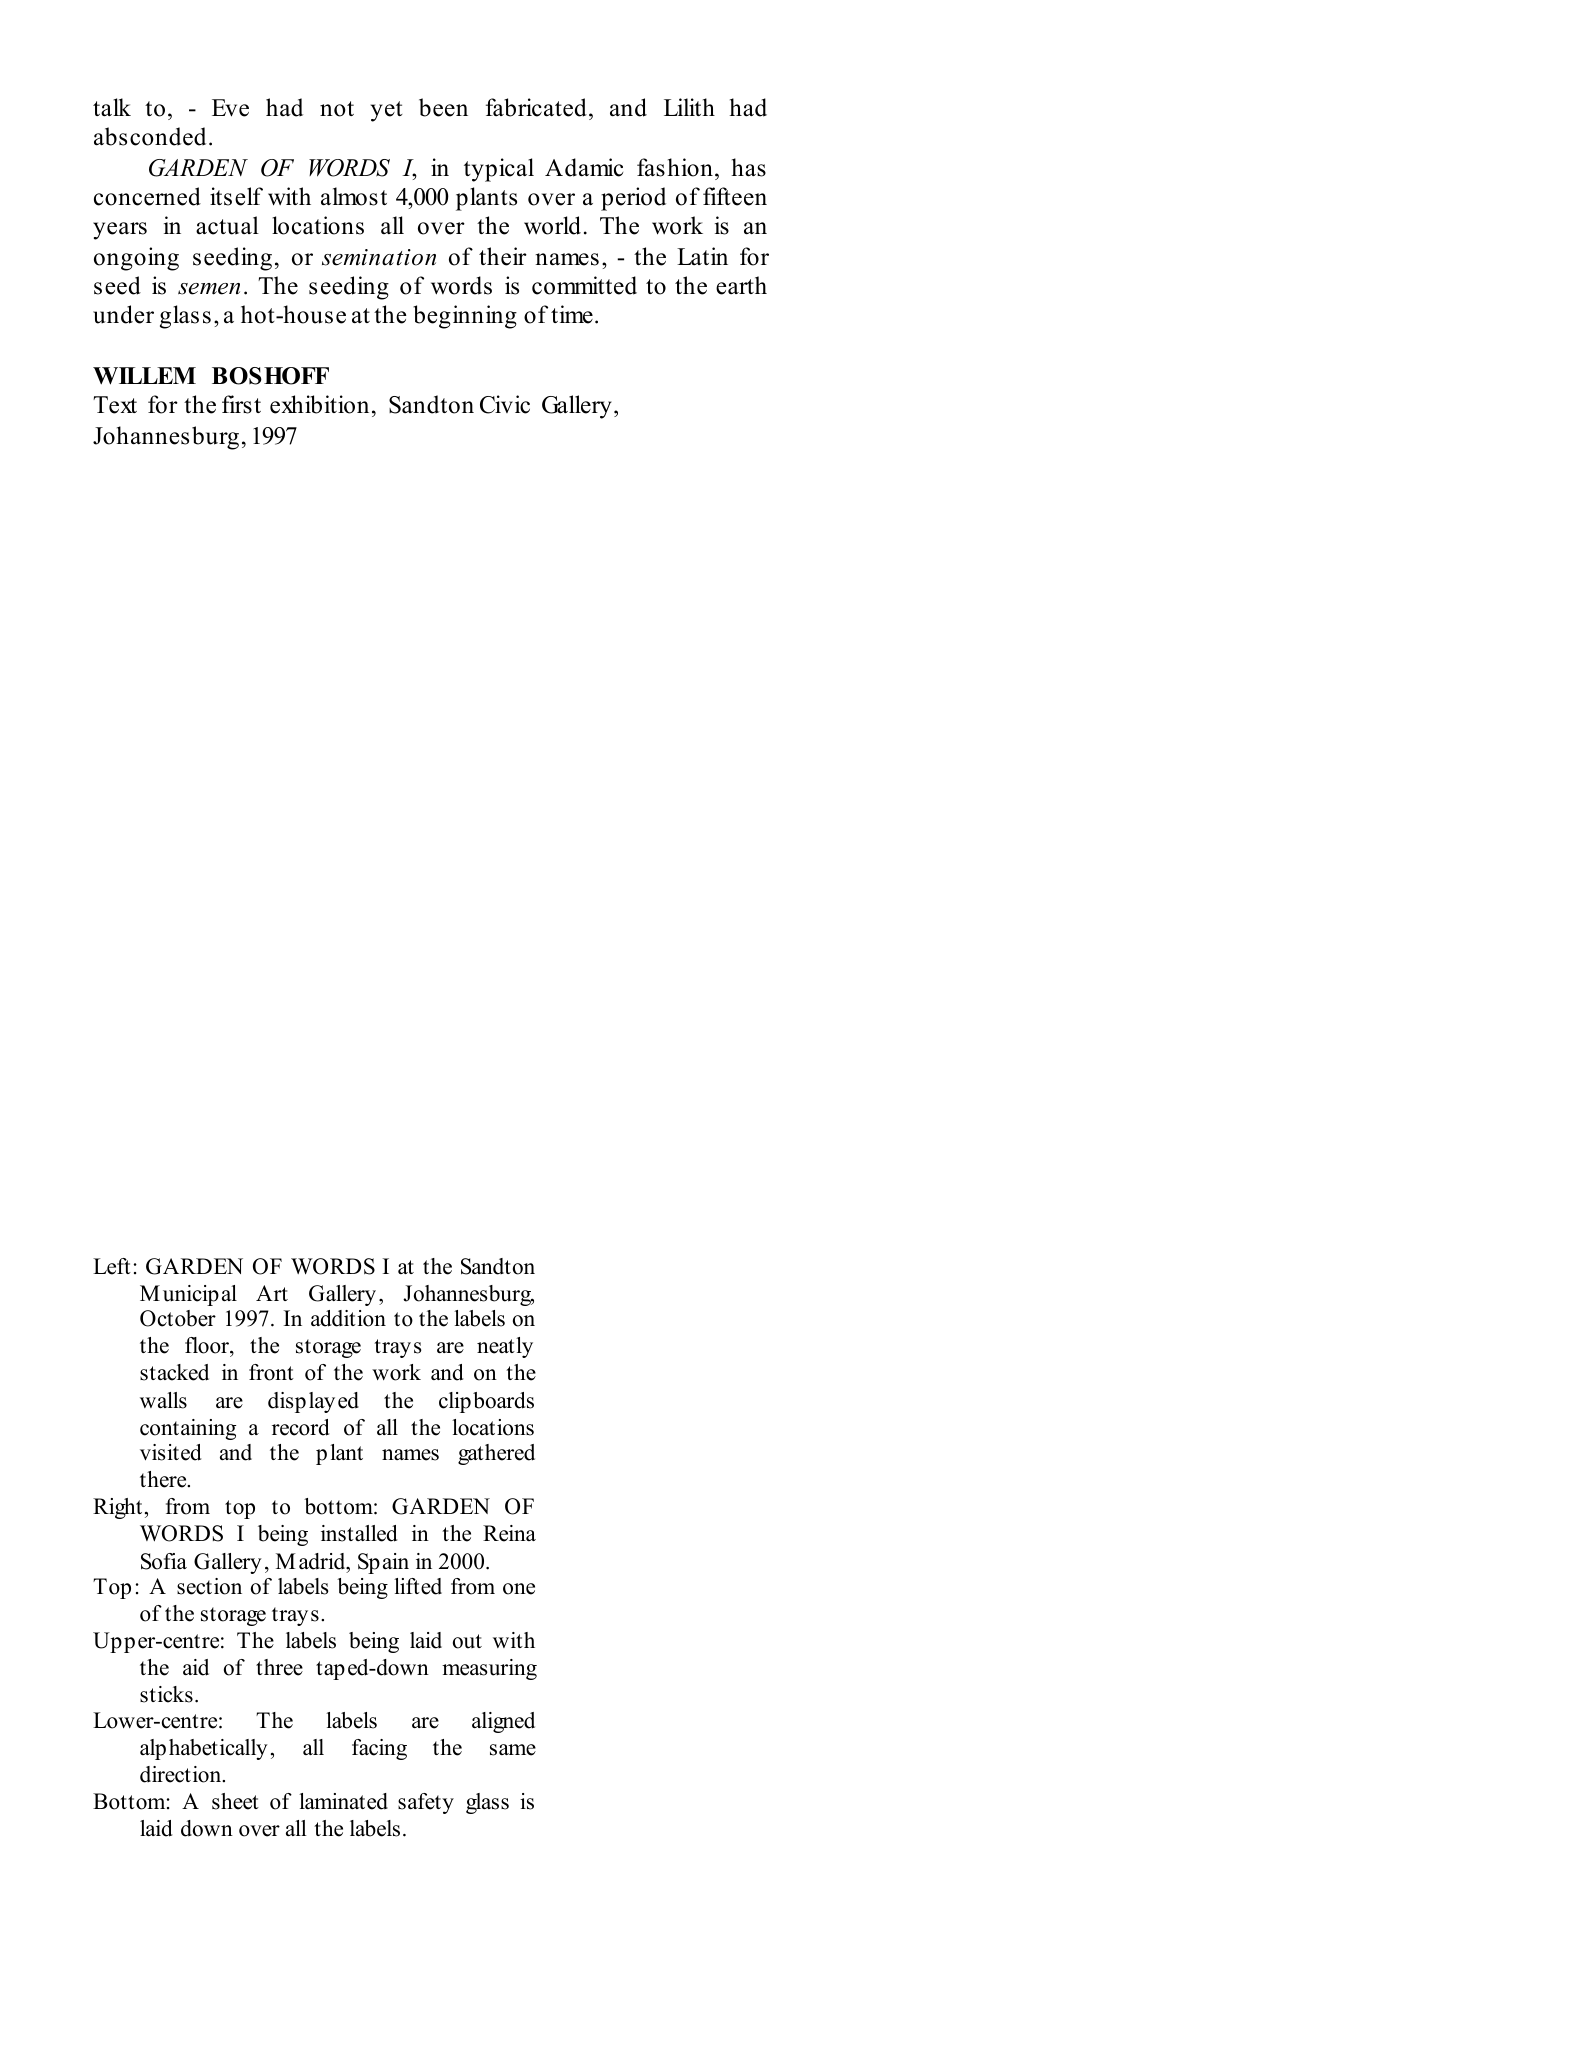  Describe the element at coordinates (241, 404) in the document. I see `first` at that location.
